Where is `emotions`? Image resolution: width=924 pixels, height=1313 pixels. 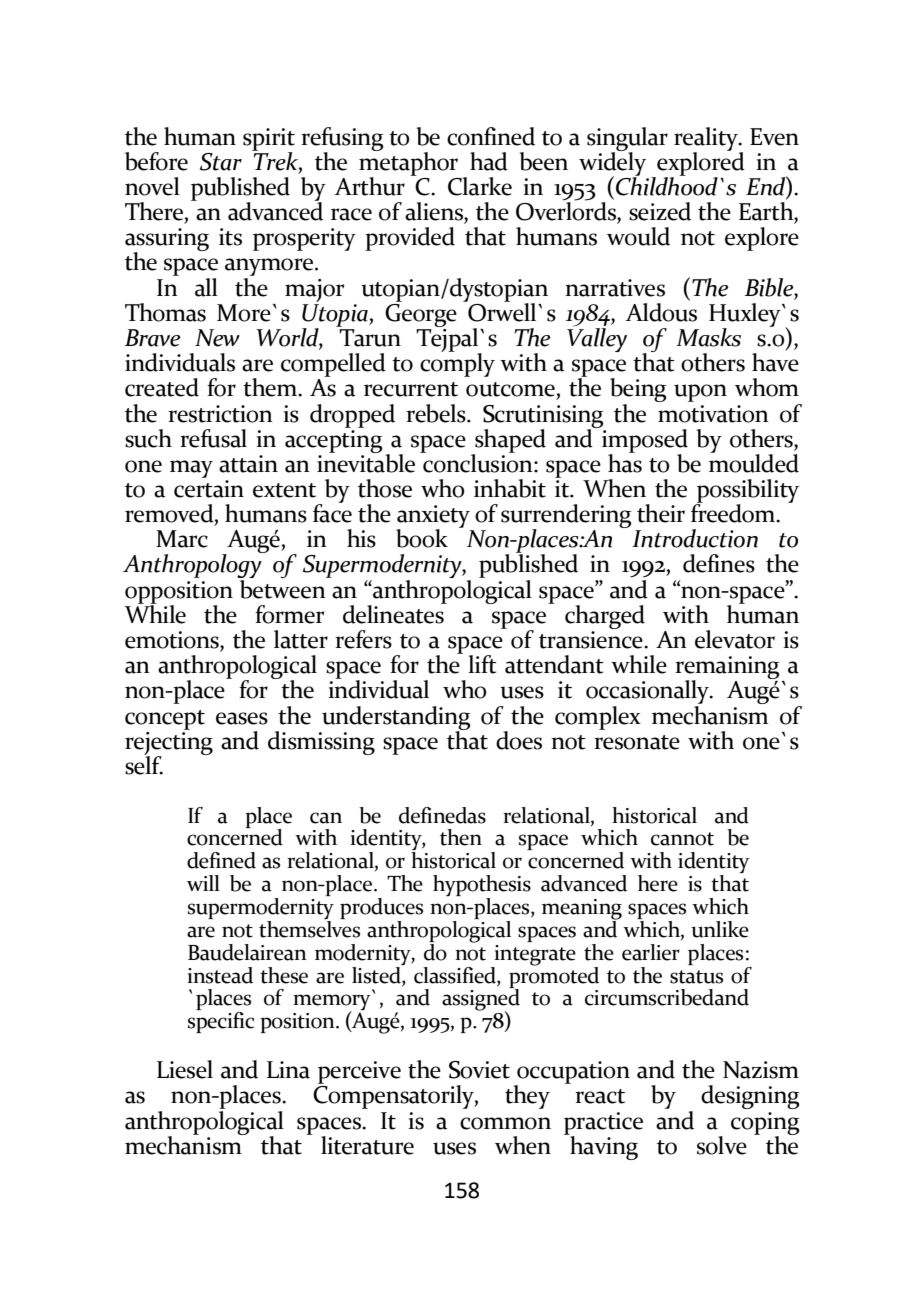
emotions is located at coordinates (173, 641).
